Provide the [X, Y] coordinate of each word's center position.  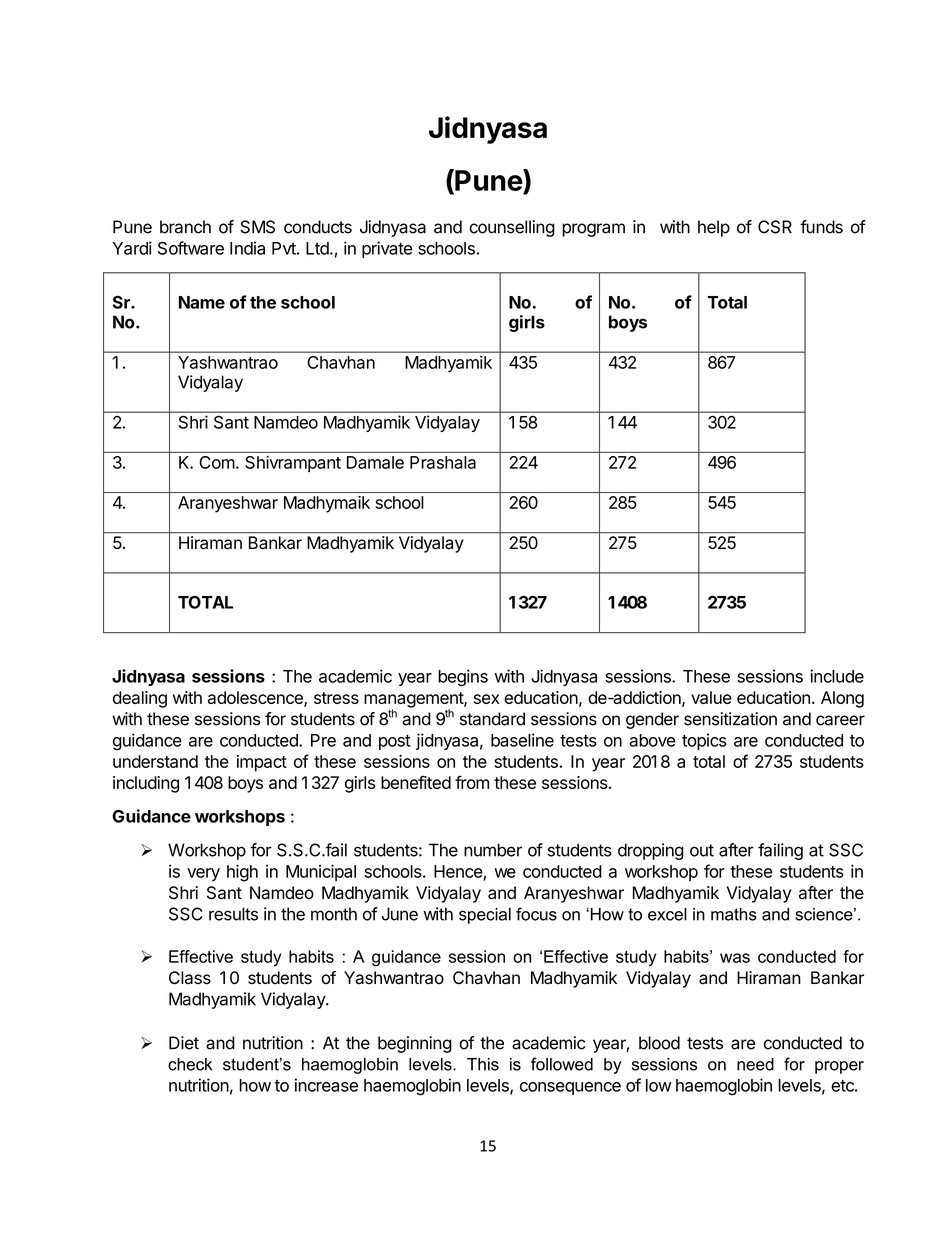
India [247, 248]
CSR [775, 227]
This [483, 1064]
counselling [512, 228]
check [190, 1064]
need [755, 1064]
